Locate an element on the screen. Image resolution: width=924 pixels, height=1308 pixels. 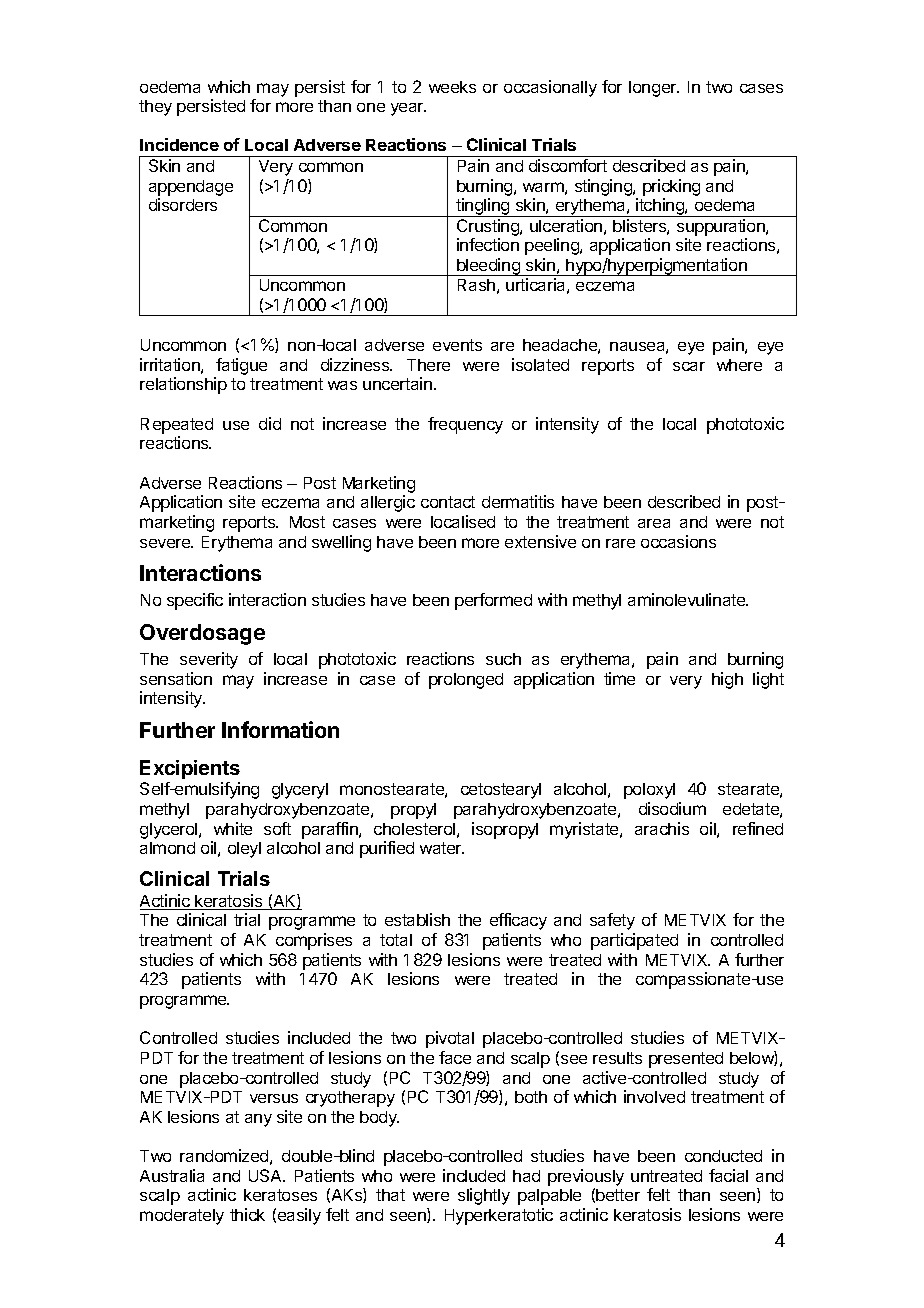
high is located at coordinates (727, 680).
